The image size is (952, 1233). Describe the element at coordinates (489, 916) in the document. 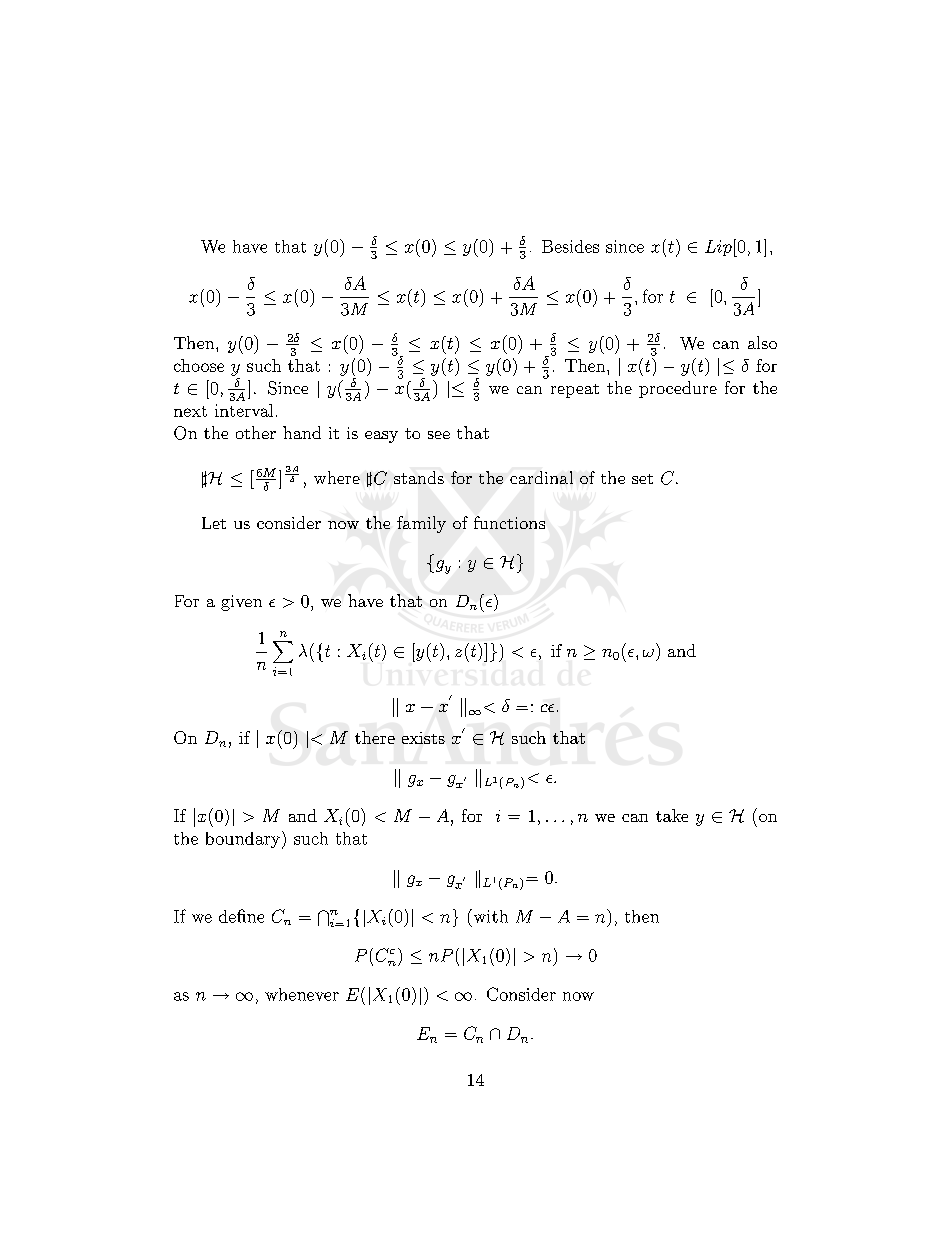

I see `with` at that location.
